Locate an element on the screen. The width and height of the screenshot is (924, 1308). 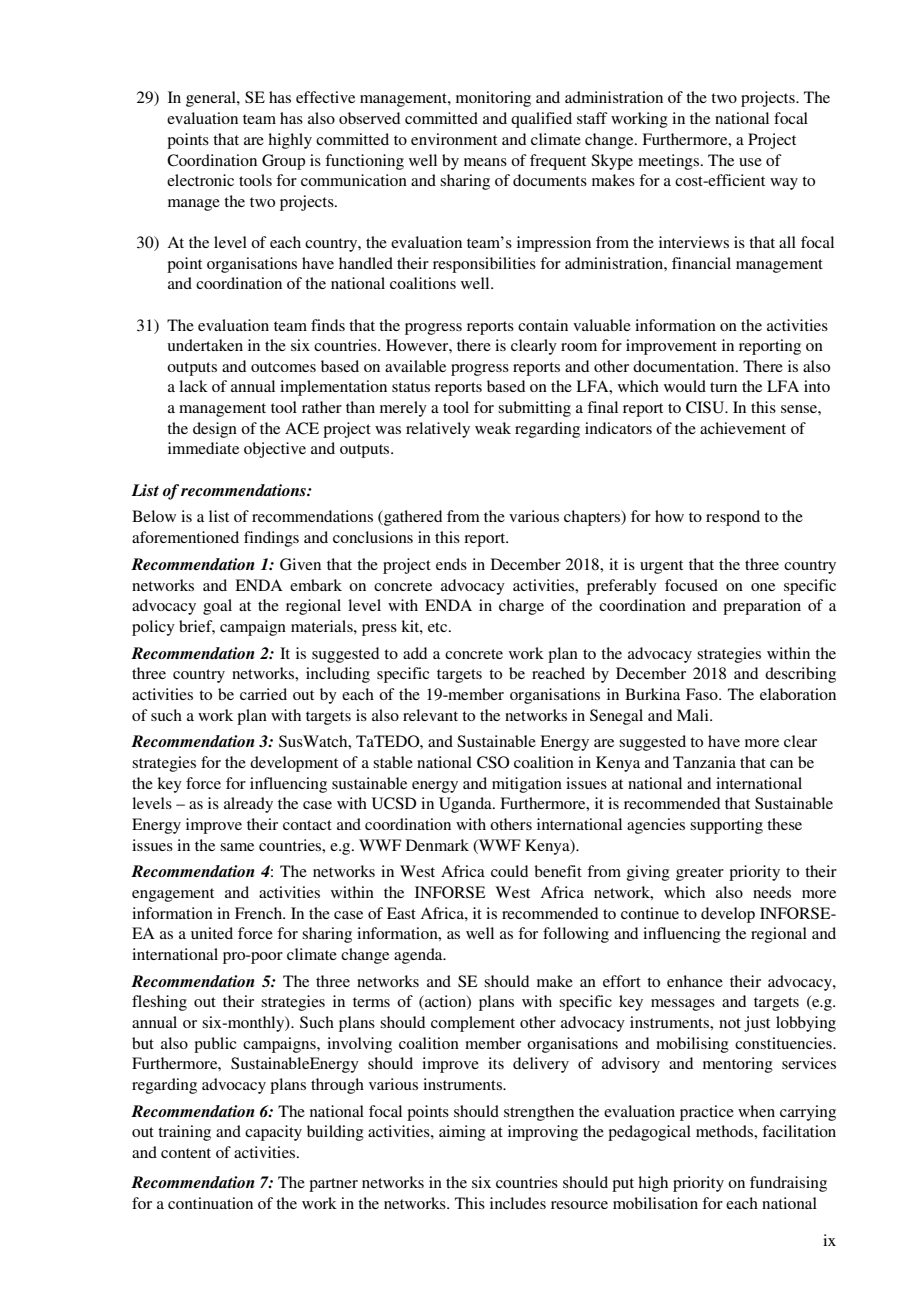
environment is located at coordinates (454, 139).
